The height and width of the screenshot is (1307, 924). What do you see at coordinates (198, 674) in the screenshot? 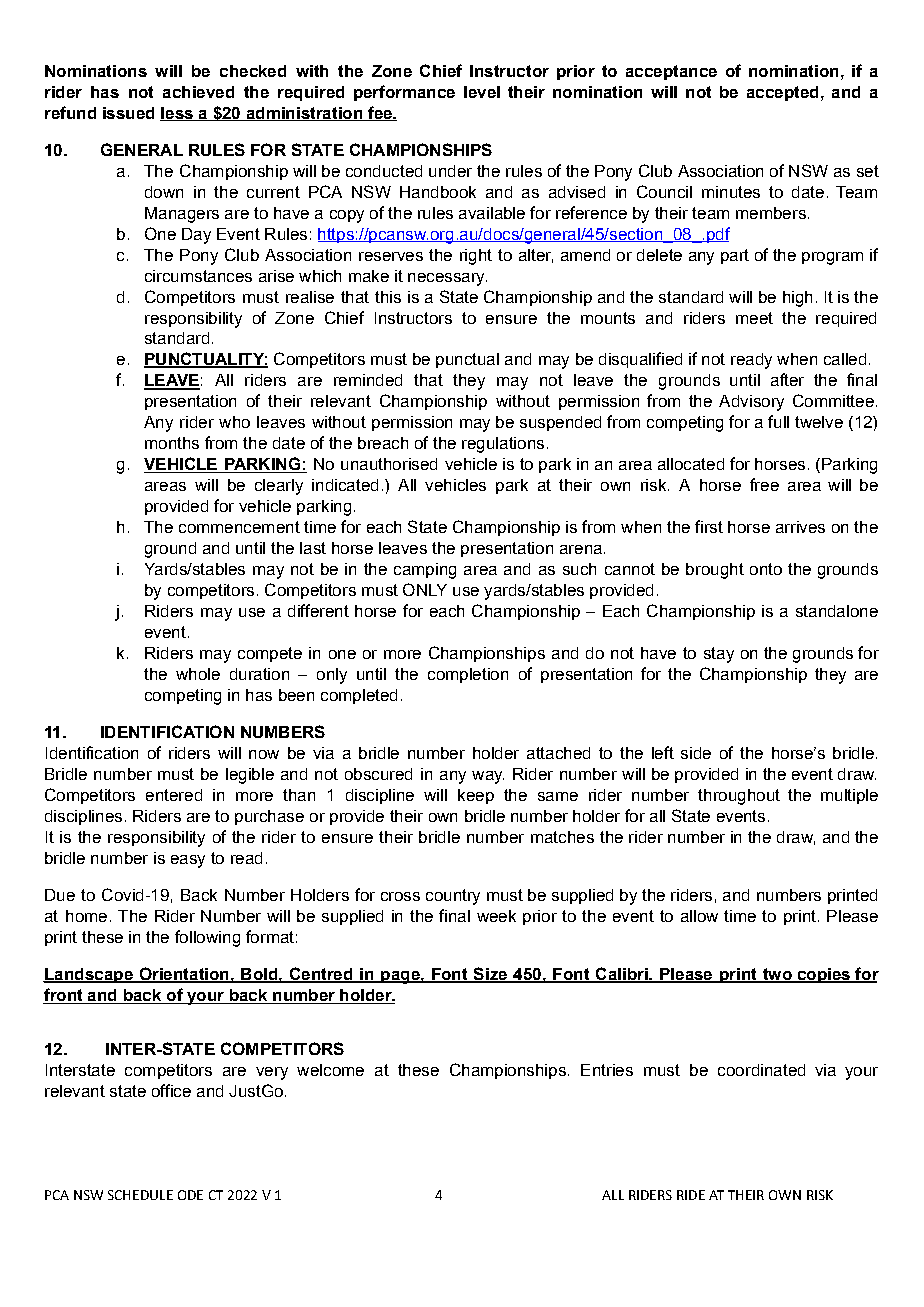
I see `whole` at bounding box center [198, 674].
